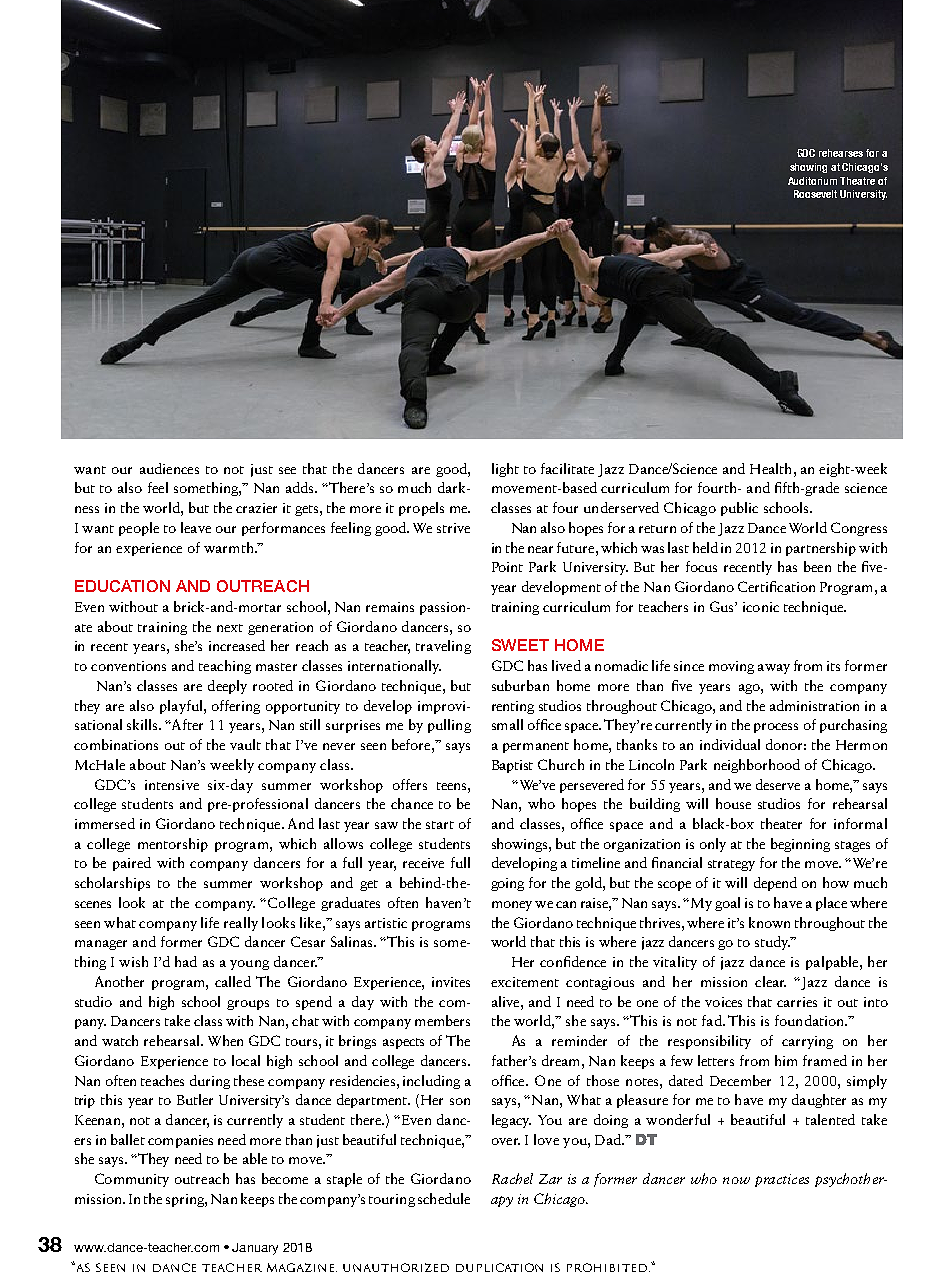 Image resolution: width=947 pixels, height=1288 pixels. What do you see at coordinates (761, 607) in the screenshot?
I see `iconic` at bounding box center [761, 607].
